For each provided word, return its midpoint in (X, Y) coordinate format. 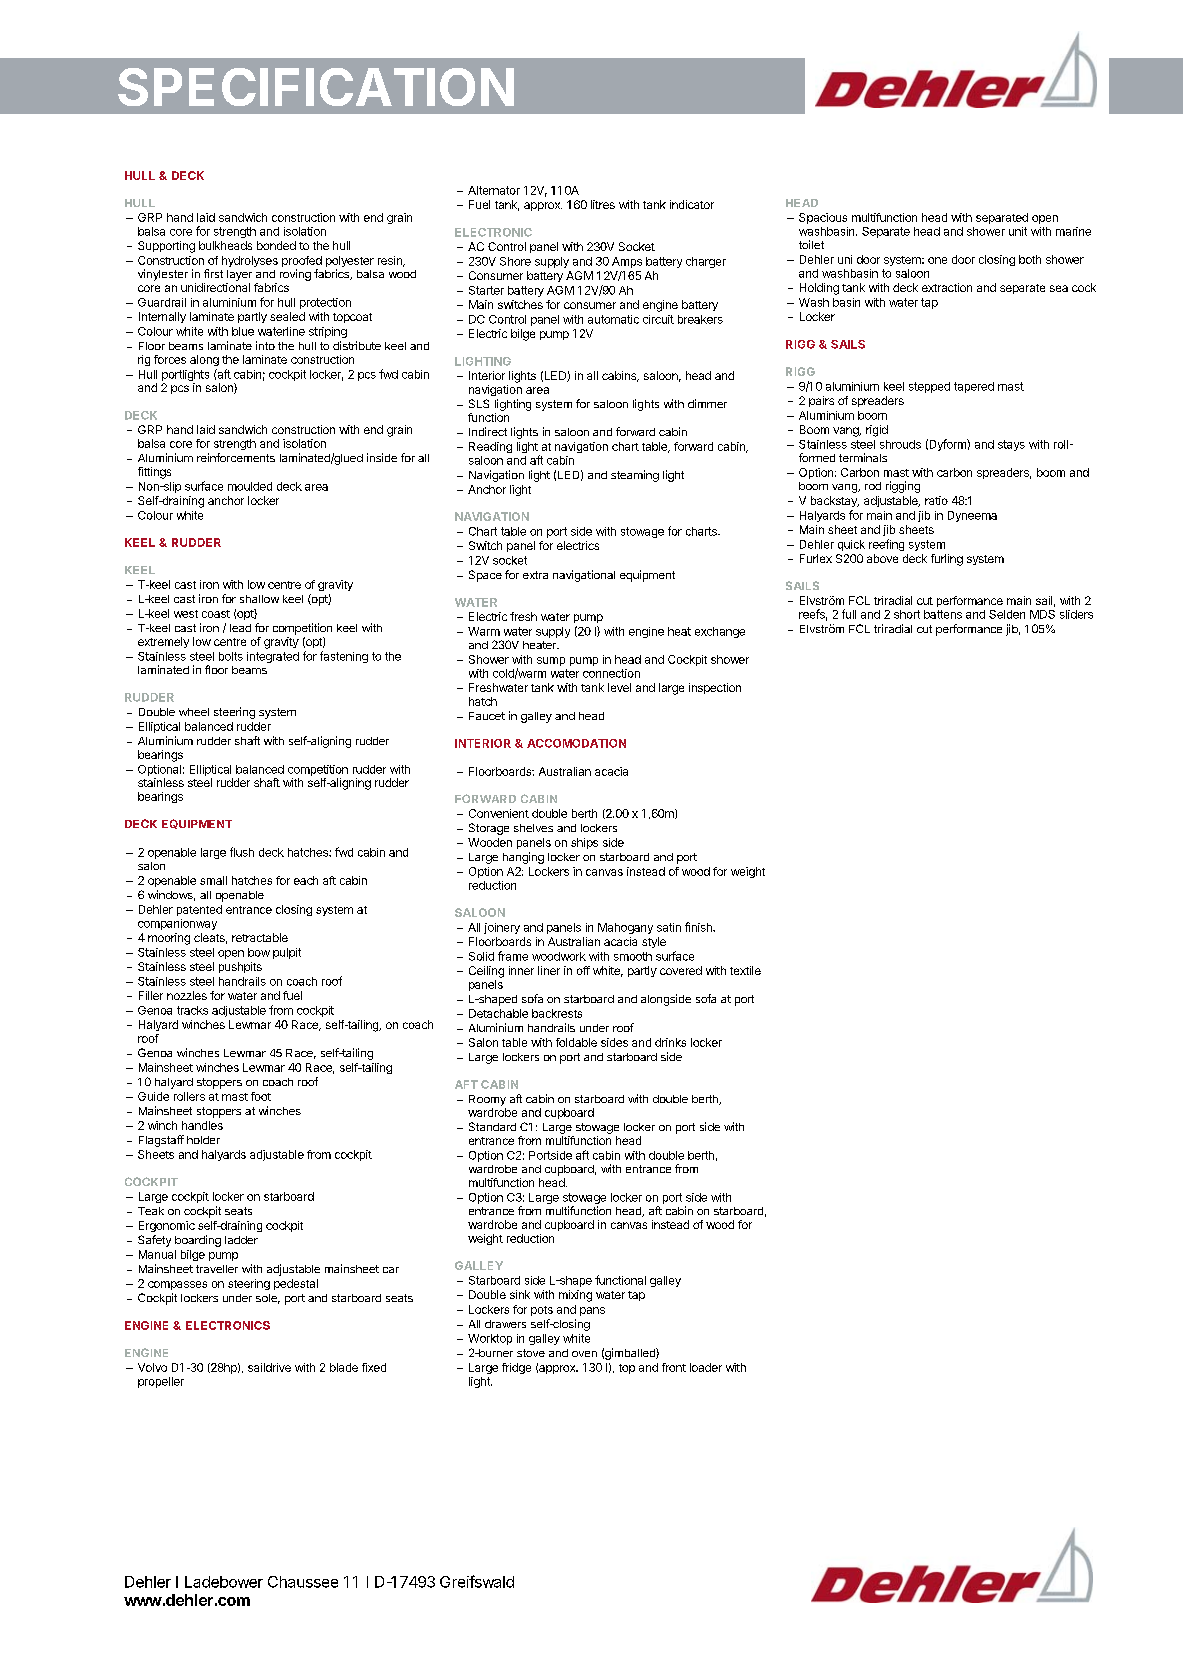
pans (592, 1311)
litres (603, 204)
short (907, 614)
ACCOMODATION (576, 743)
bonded (276, 245)
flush (242, 852)
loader (706, 1367)
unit (1018, 231)
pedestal (296, 1284)
